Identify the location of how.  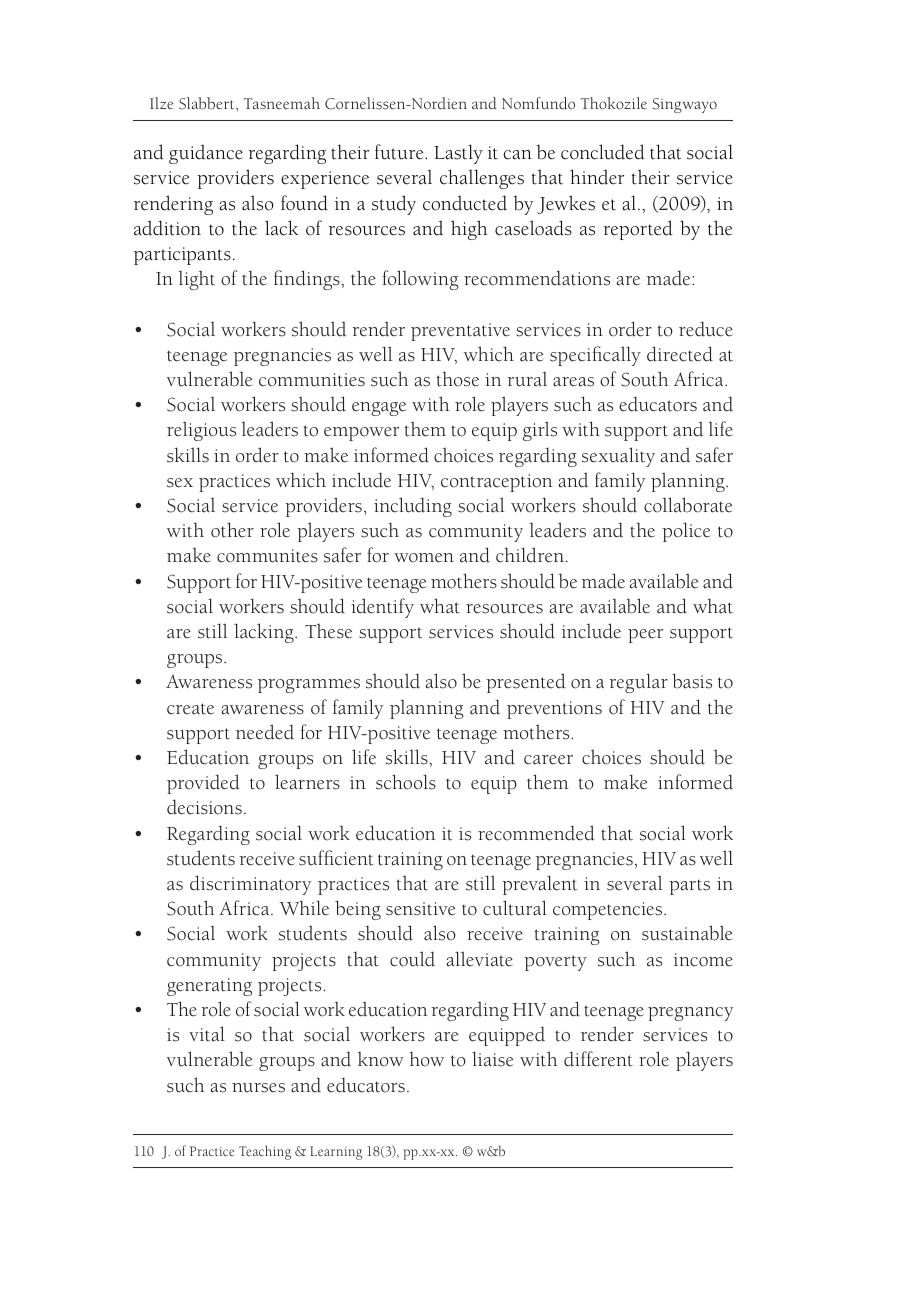
(426, 1059).
